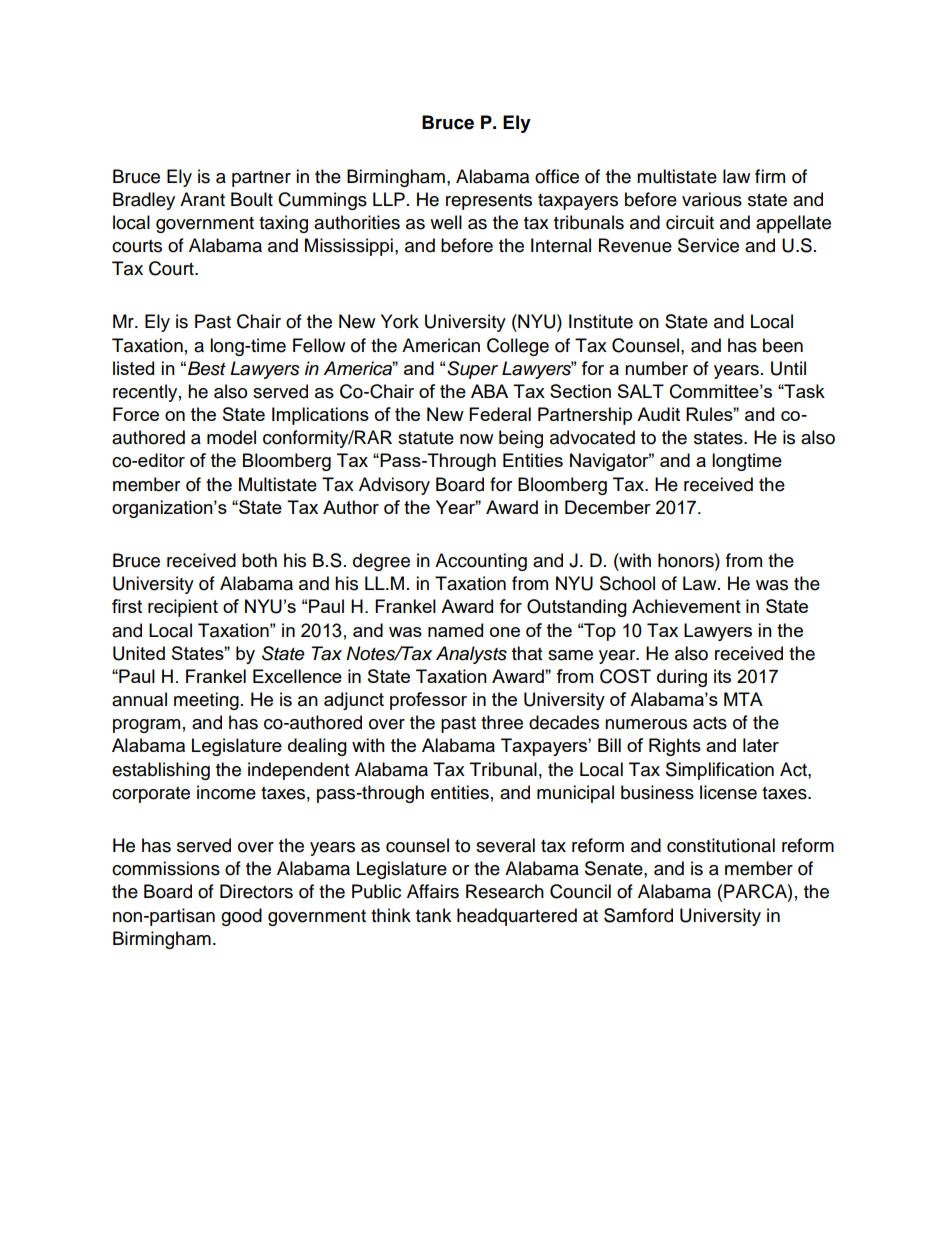 The height and width of the document is (1233, 952). Describe the element at coordinates (256, 891) in the document. I see `Directors` at that location.
